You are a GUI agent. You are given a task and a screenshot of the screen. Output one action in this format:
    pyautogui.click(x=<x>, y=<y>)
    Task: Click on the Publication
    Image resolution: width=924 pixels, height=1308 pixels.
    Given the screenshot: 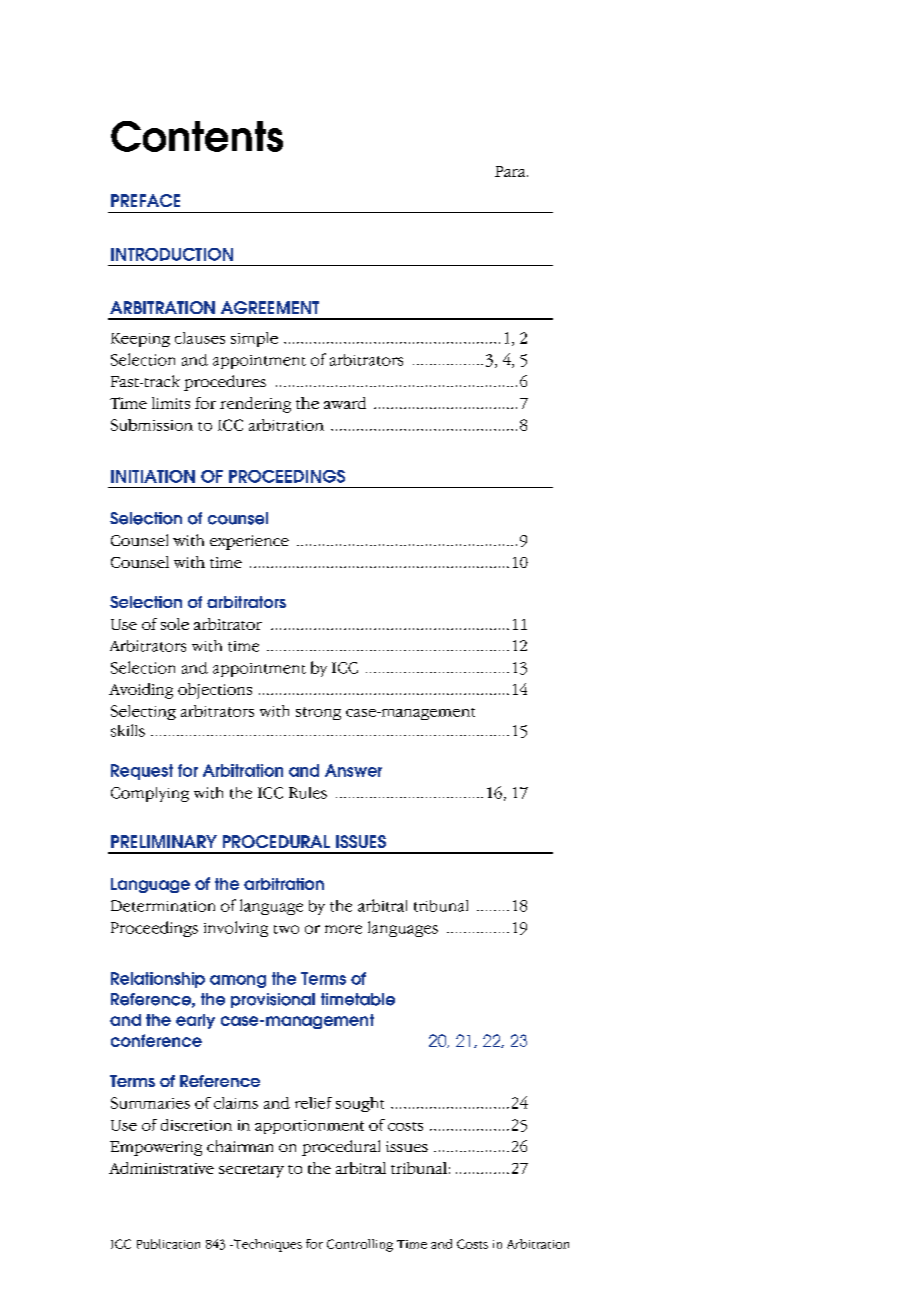 What is the action you would take?
    pyautogui.click(x=168, y=1244)
